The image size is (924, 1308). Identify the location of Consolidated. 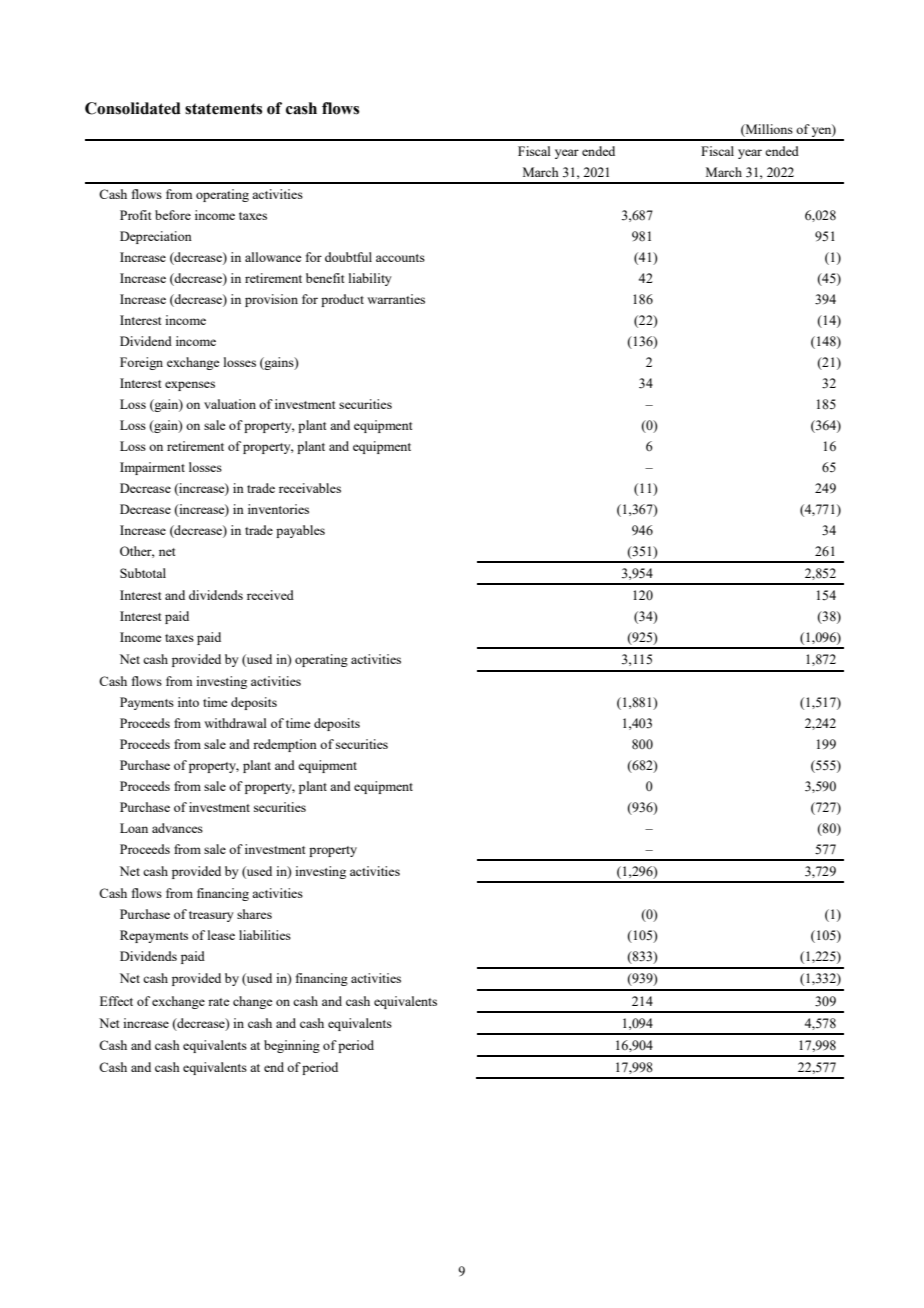
(133, 108).
